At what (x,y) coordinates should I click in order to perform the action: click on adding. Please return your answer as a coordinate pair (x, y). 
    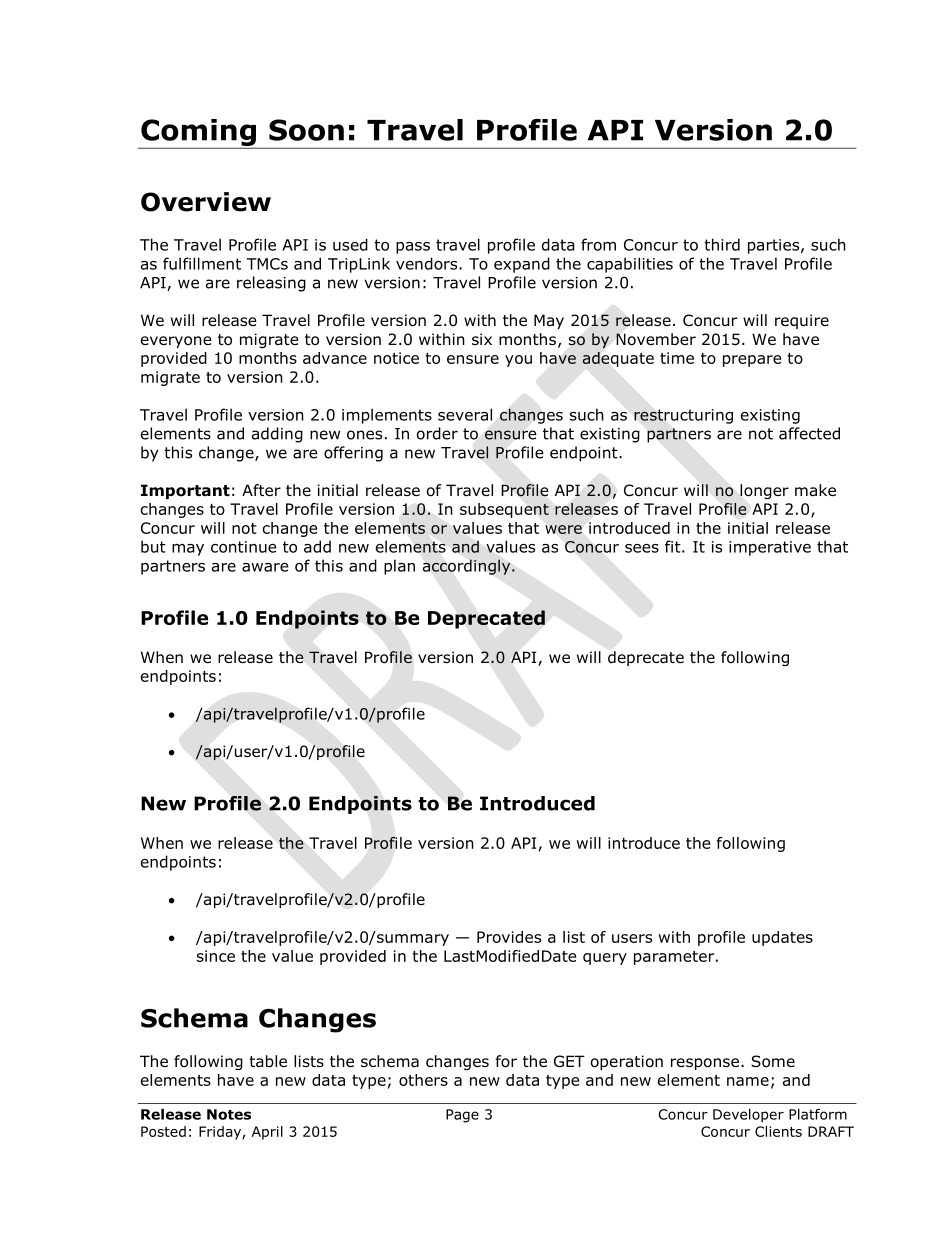
    Looking at the image, I should click on (277, 435).
